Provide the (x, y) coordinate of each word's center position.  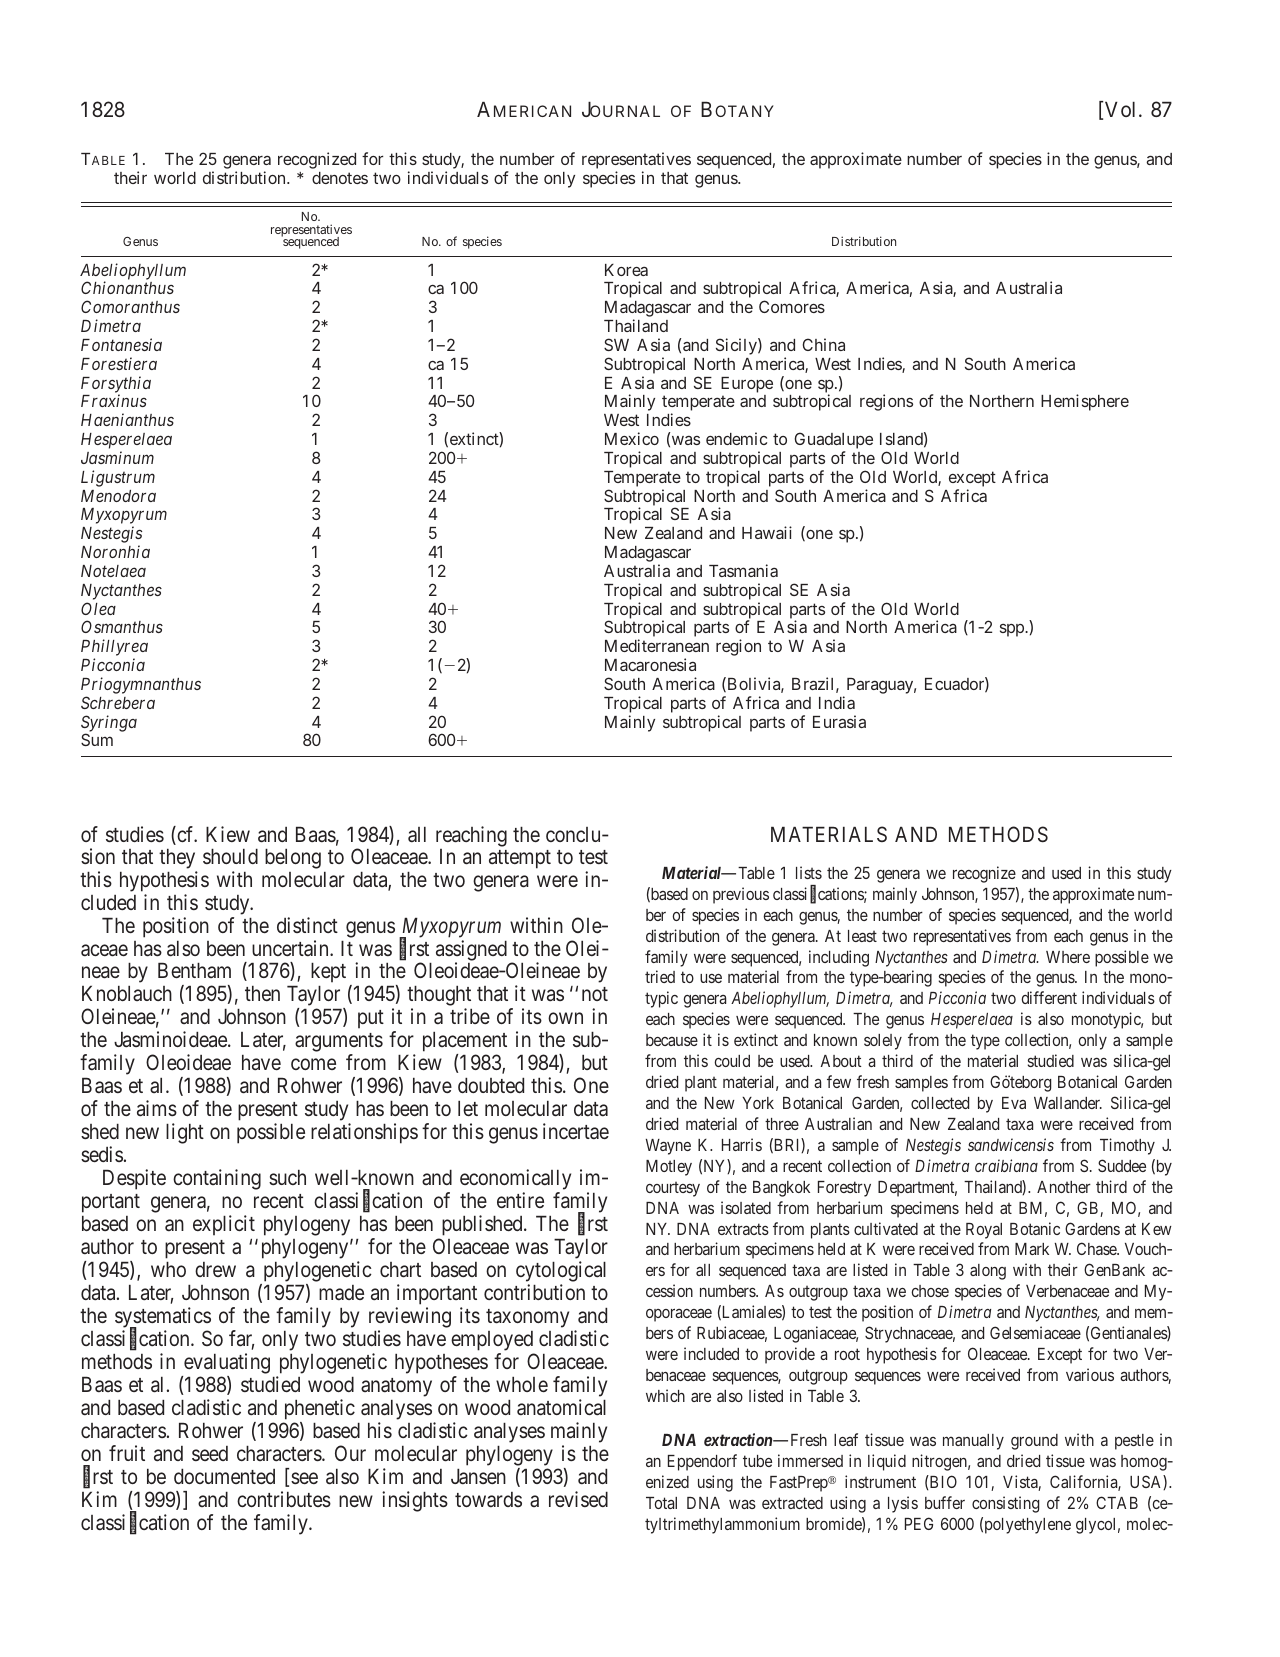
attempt (520, 859)
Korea (626, 270)
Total (661, 1503)
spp (1013, 630)
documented (224, 1476)
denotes (340, 178)
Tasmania (743, 570)
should (230, 856)
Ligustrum (118, 478)
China (823, 344)
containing (217, 1179)
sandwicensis (1011, 1144)
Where (1068, 957)
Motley (669, 1168)
